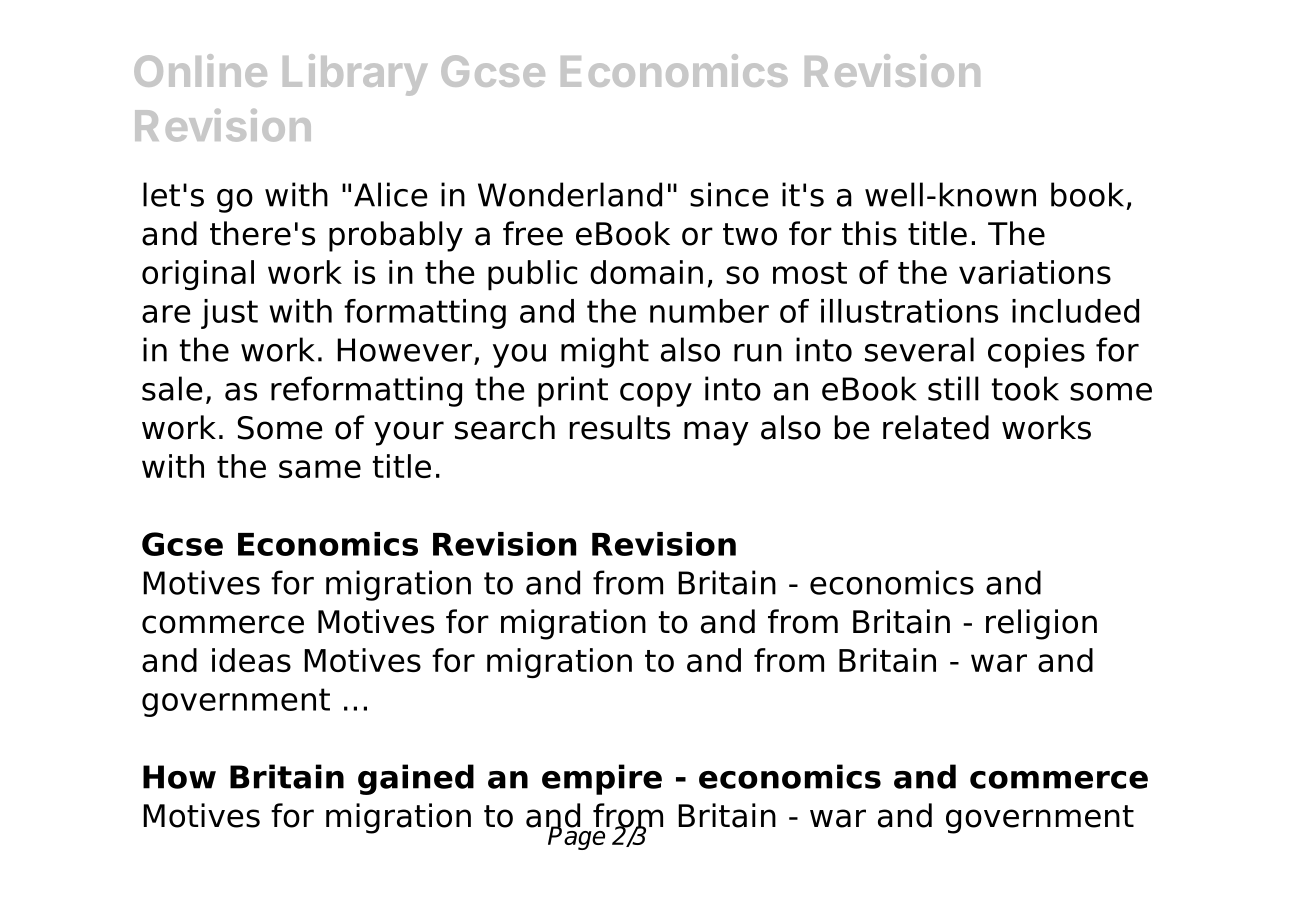  What do you see at coordinates (729, 194) in the screenshot?
I see `since` at bounding box center [729, 194].
